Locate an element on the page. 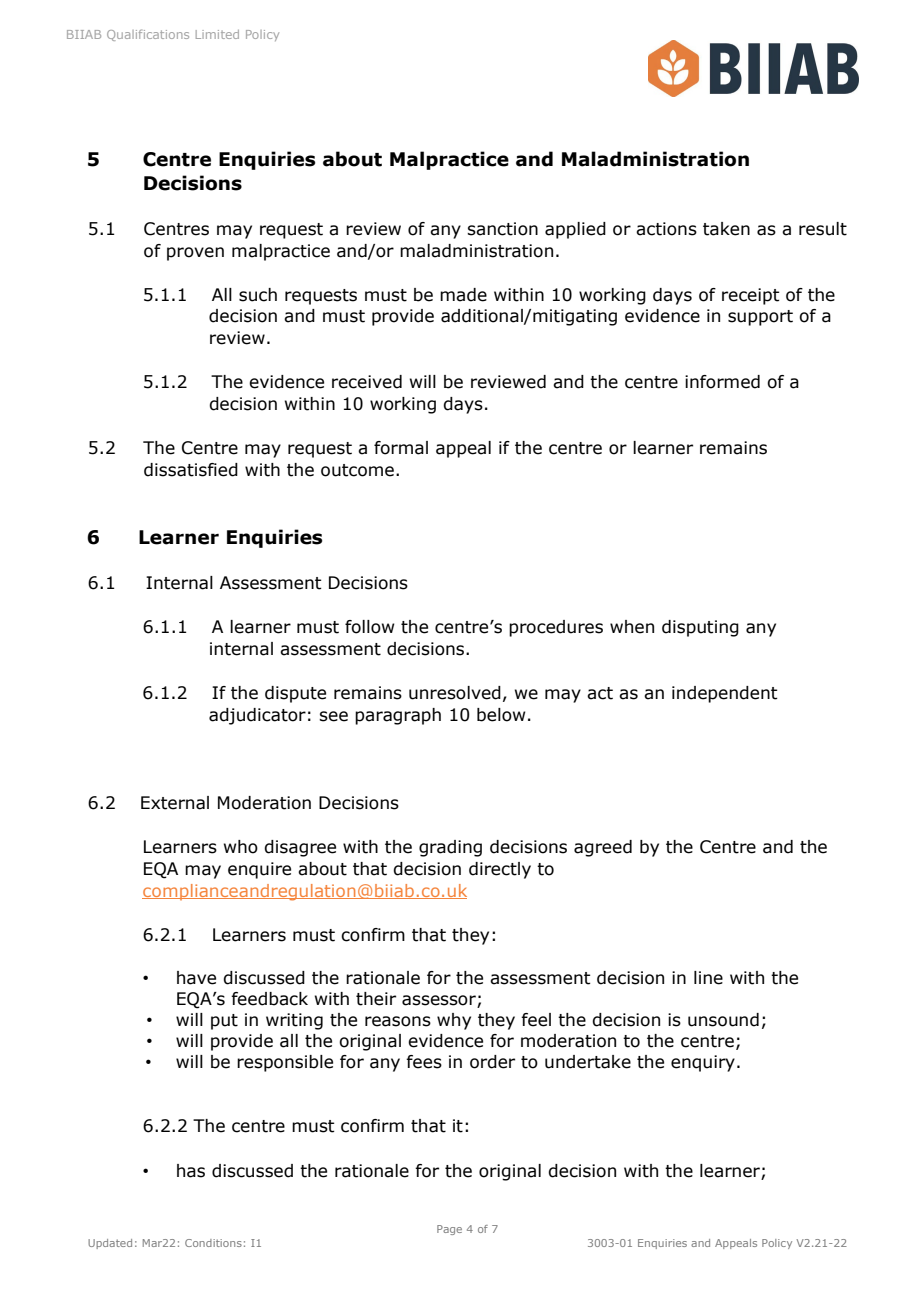 The height and width of the document is (1308, 924). disputing is located at coordinates (700, 628).
